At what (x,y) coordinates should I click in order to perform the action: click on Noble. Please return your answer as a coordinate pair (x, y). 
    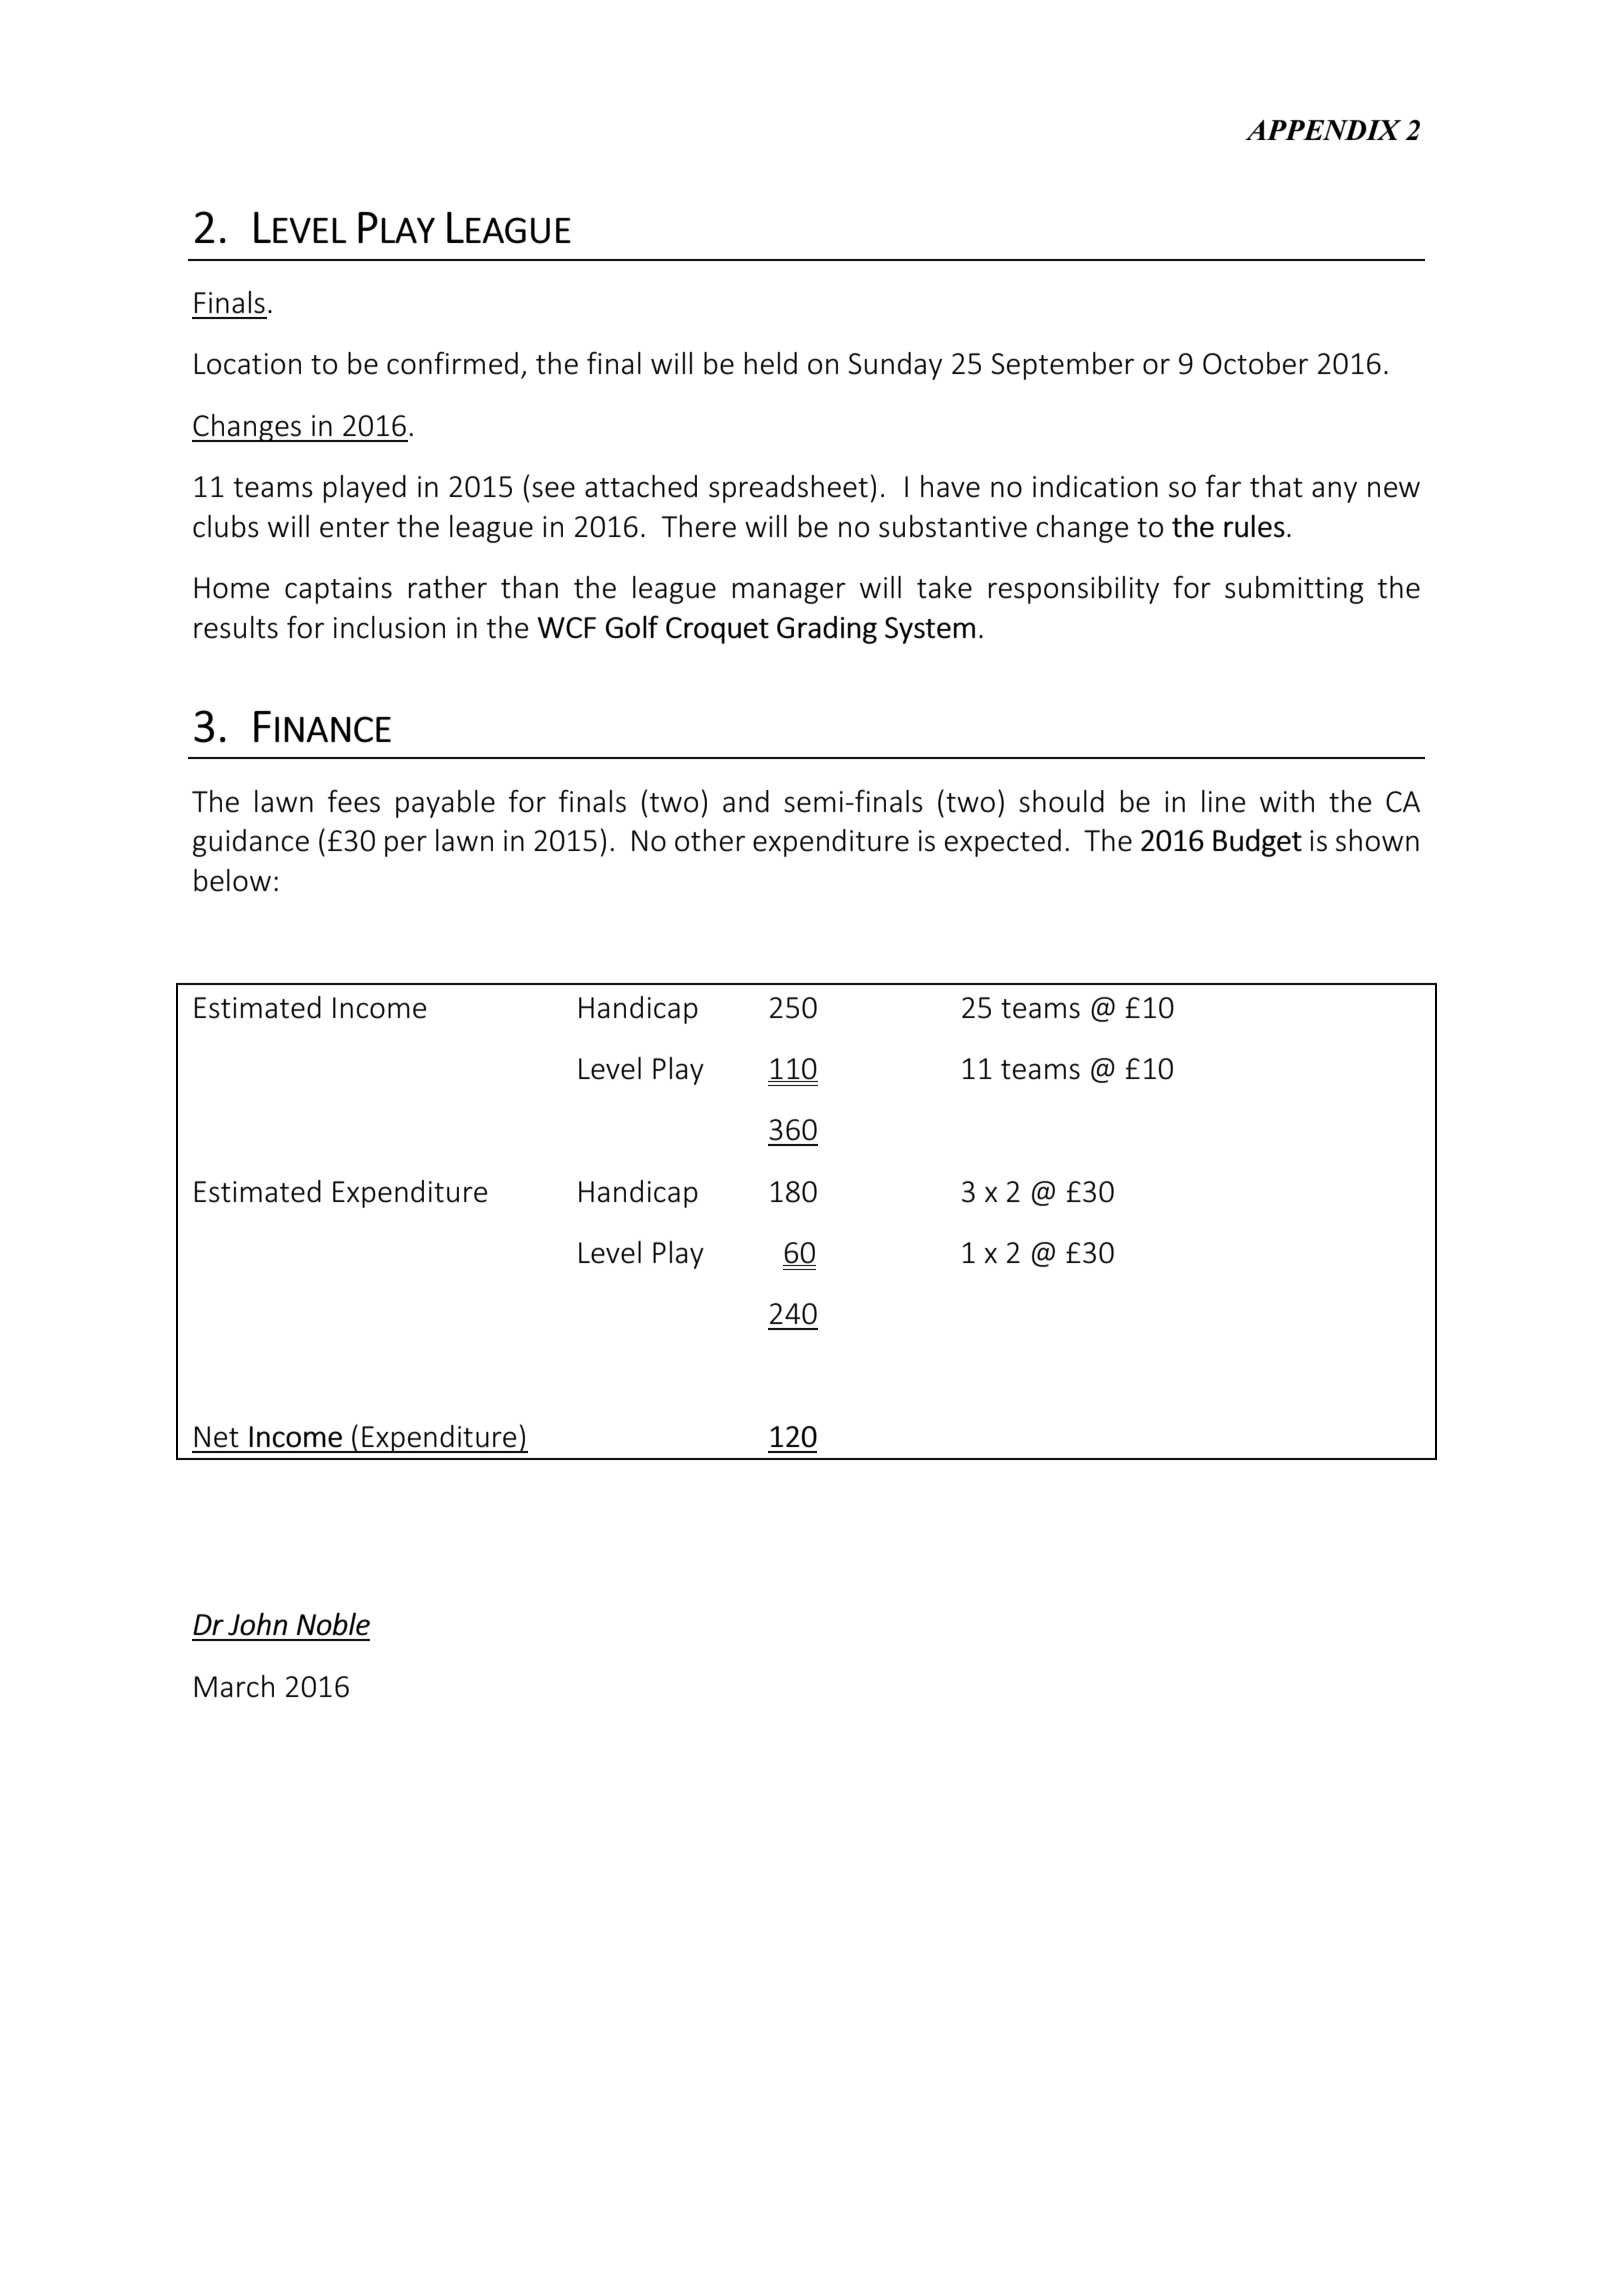
    Looking at the image, I should click on (333, 1624).
